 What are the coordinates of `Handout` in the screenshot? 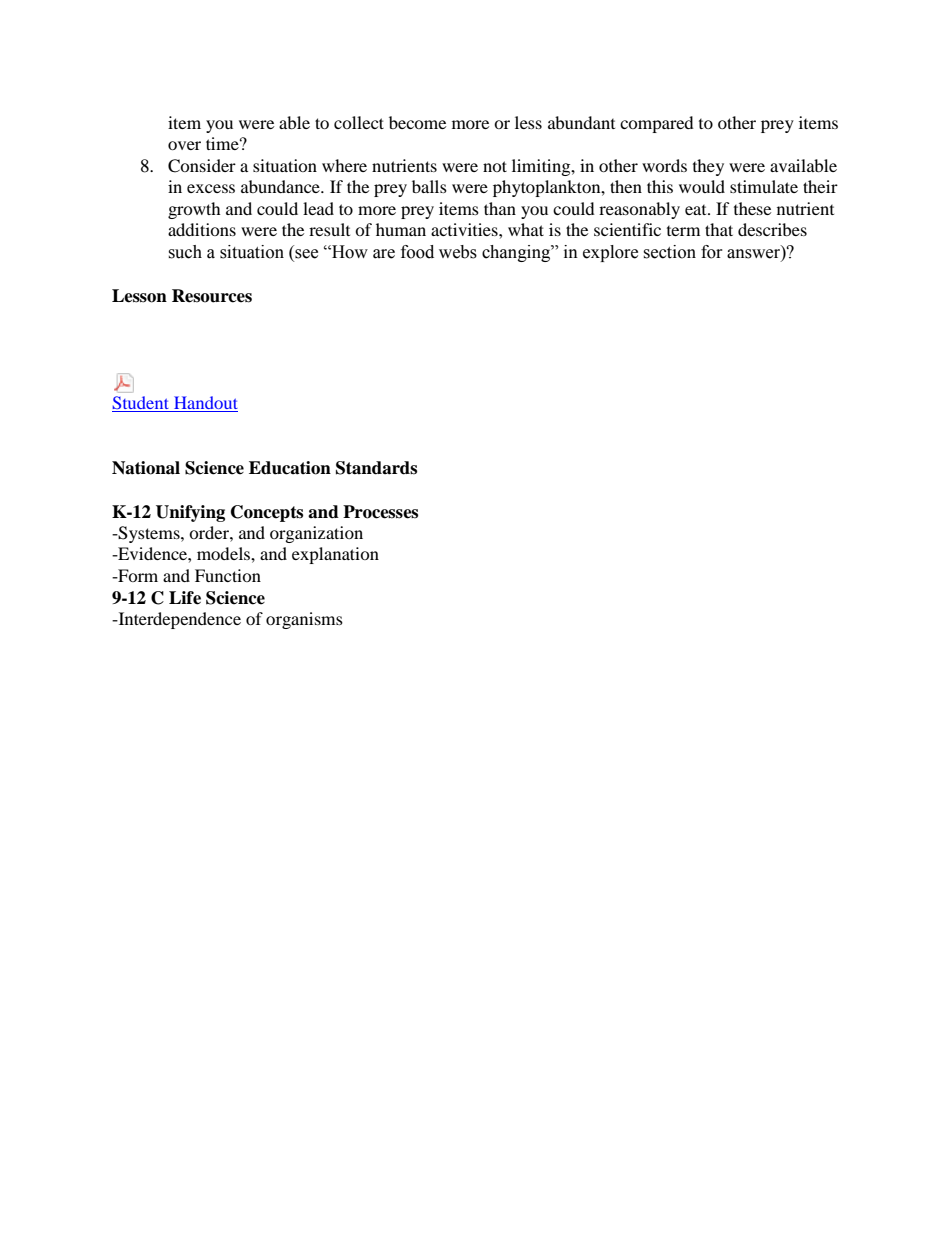 It's located at (205, 404).
